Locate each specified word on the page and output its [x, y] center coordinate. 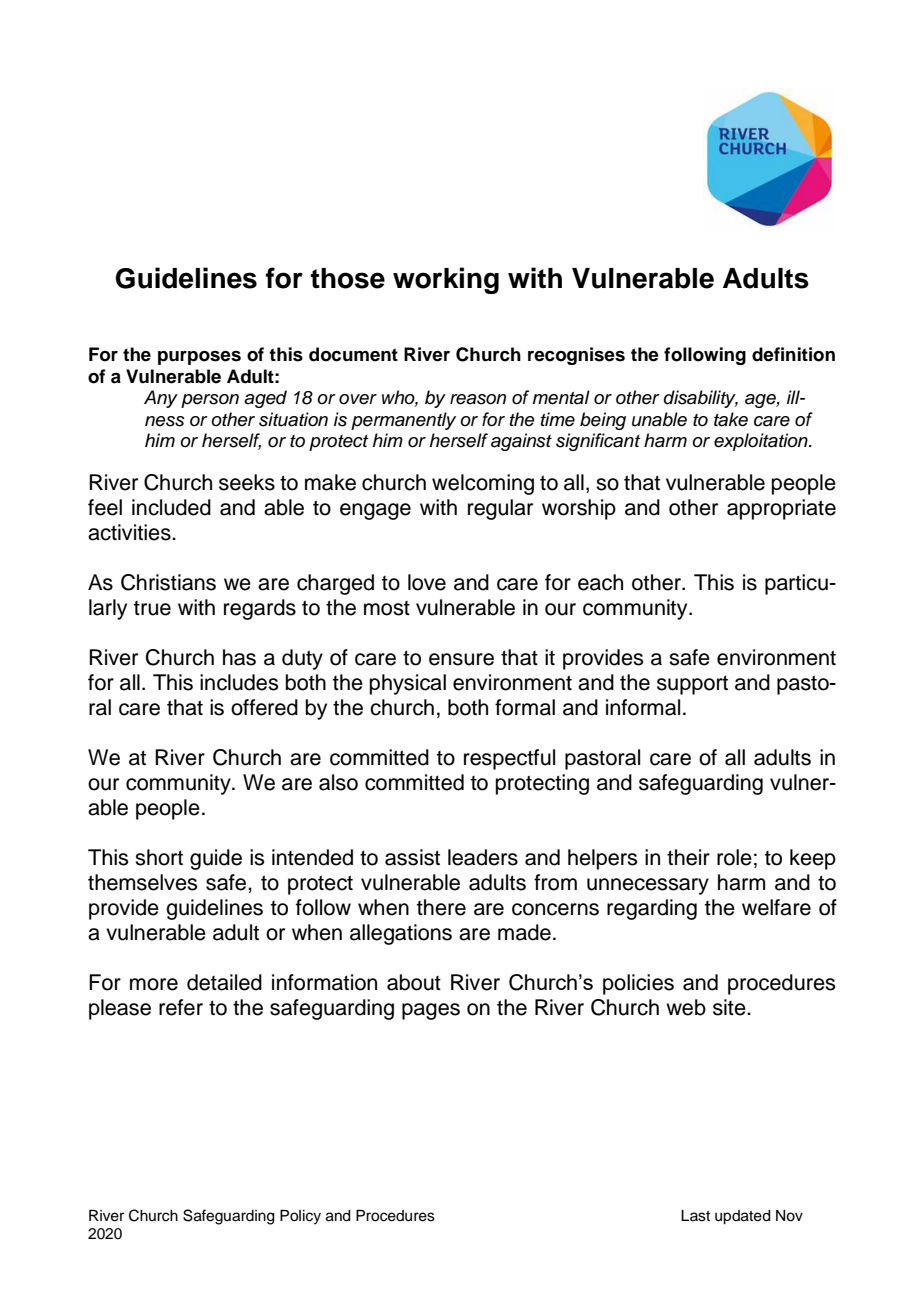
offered [264, 707]
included [171, 507]
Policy [300, 1217]
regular [500, 509]
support [692, 685]
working [446, 280]
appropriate [781, 509]
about [414, 982]
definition [793, 354]
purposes [199, 358]
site [730, 1007]
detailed [224, 982]
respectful [509, 759]
